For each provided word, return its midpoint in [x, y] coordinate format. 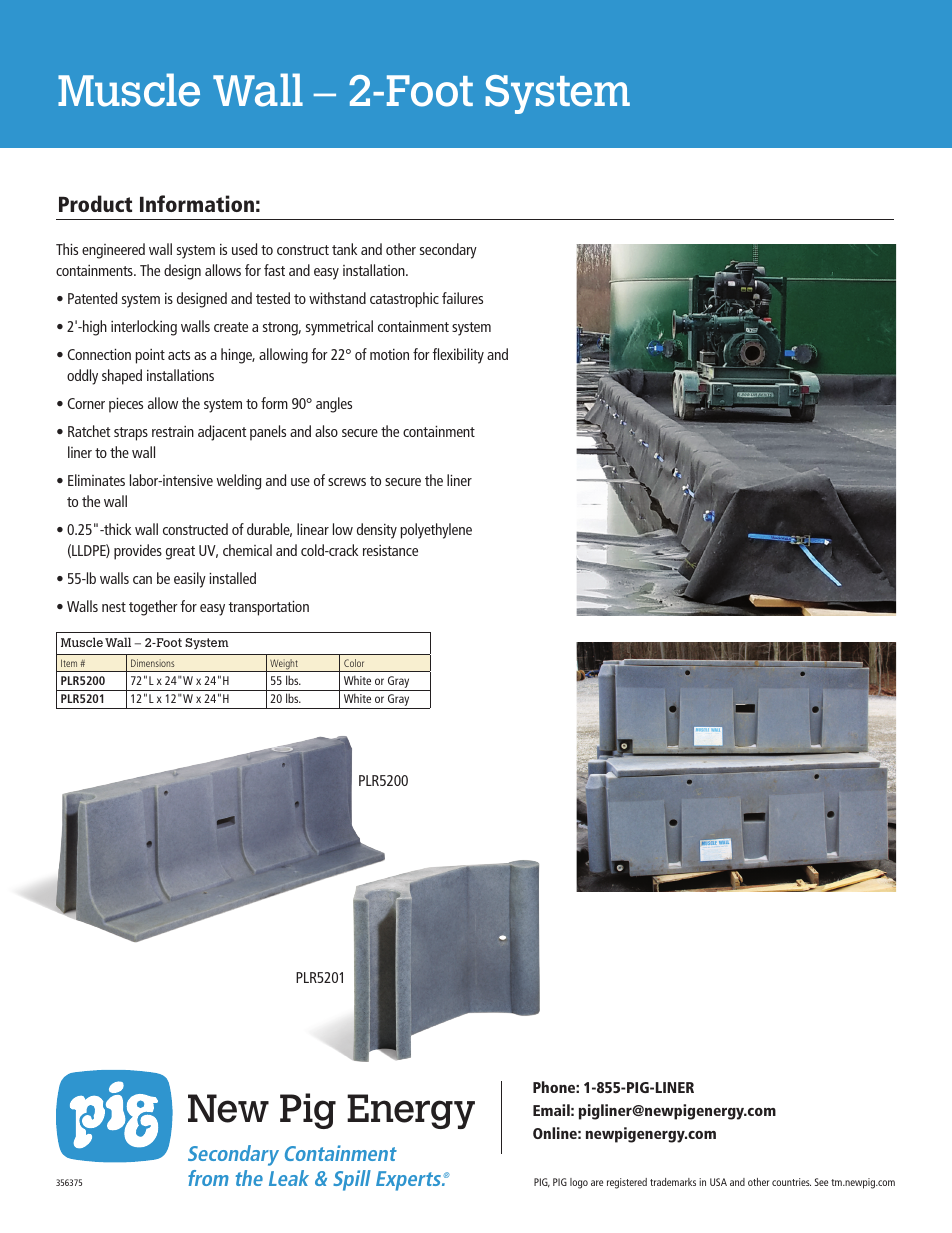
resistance [390, 550]
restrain [173, 431]
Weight [284, 665]
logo [579, 1183]
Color [354, 663]
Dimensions [153, 663]
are [597, 1183]
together [153, 608]
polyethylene [436, 531]
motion [389, 354]
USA [718, 1182]
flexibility [458, 356]
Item [69, 663]
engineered [113, 251]
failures [462, 298]
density [377, 531]
